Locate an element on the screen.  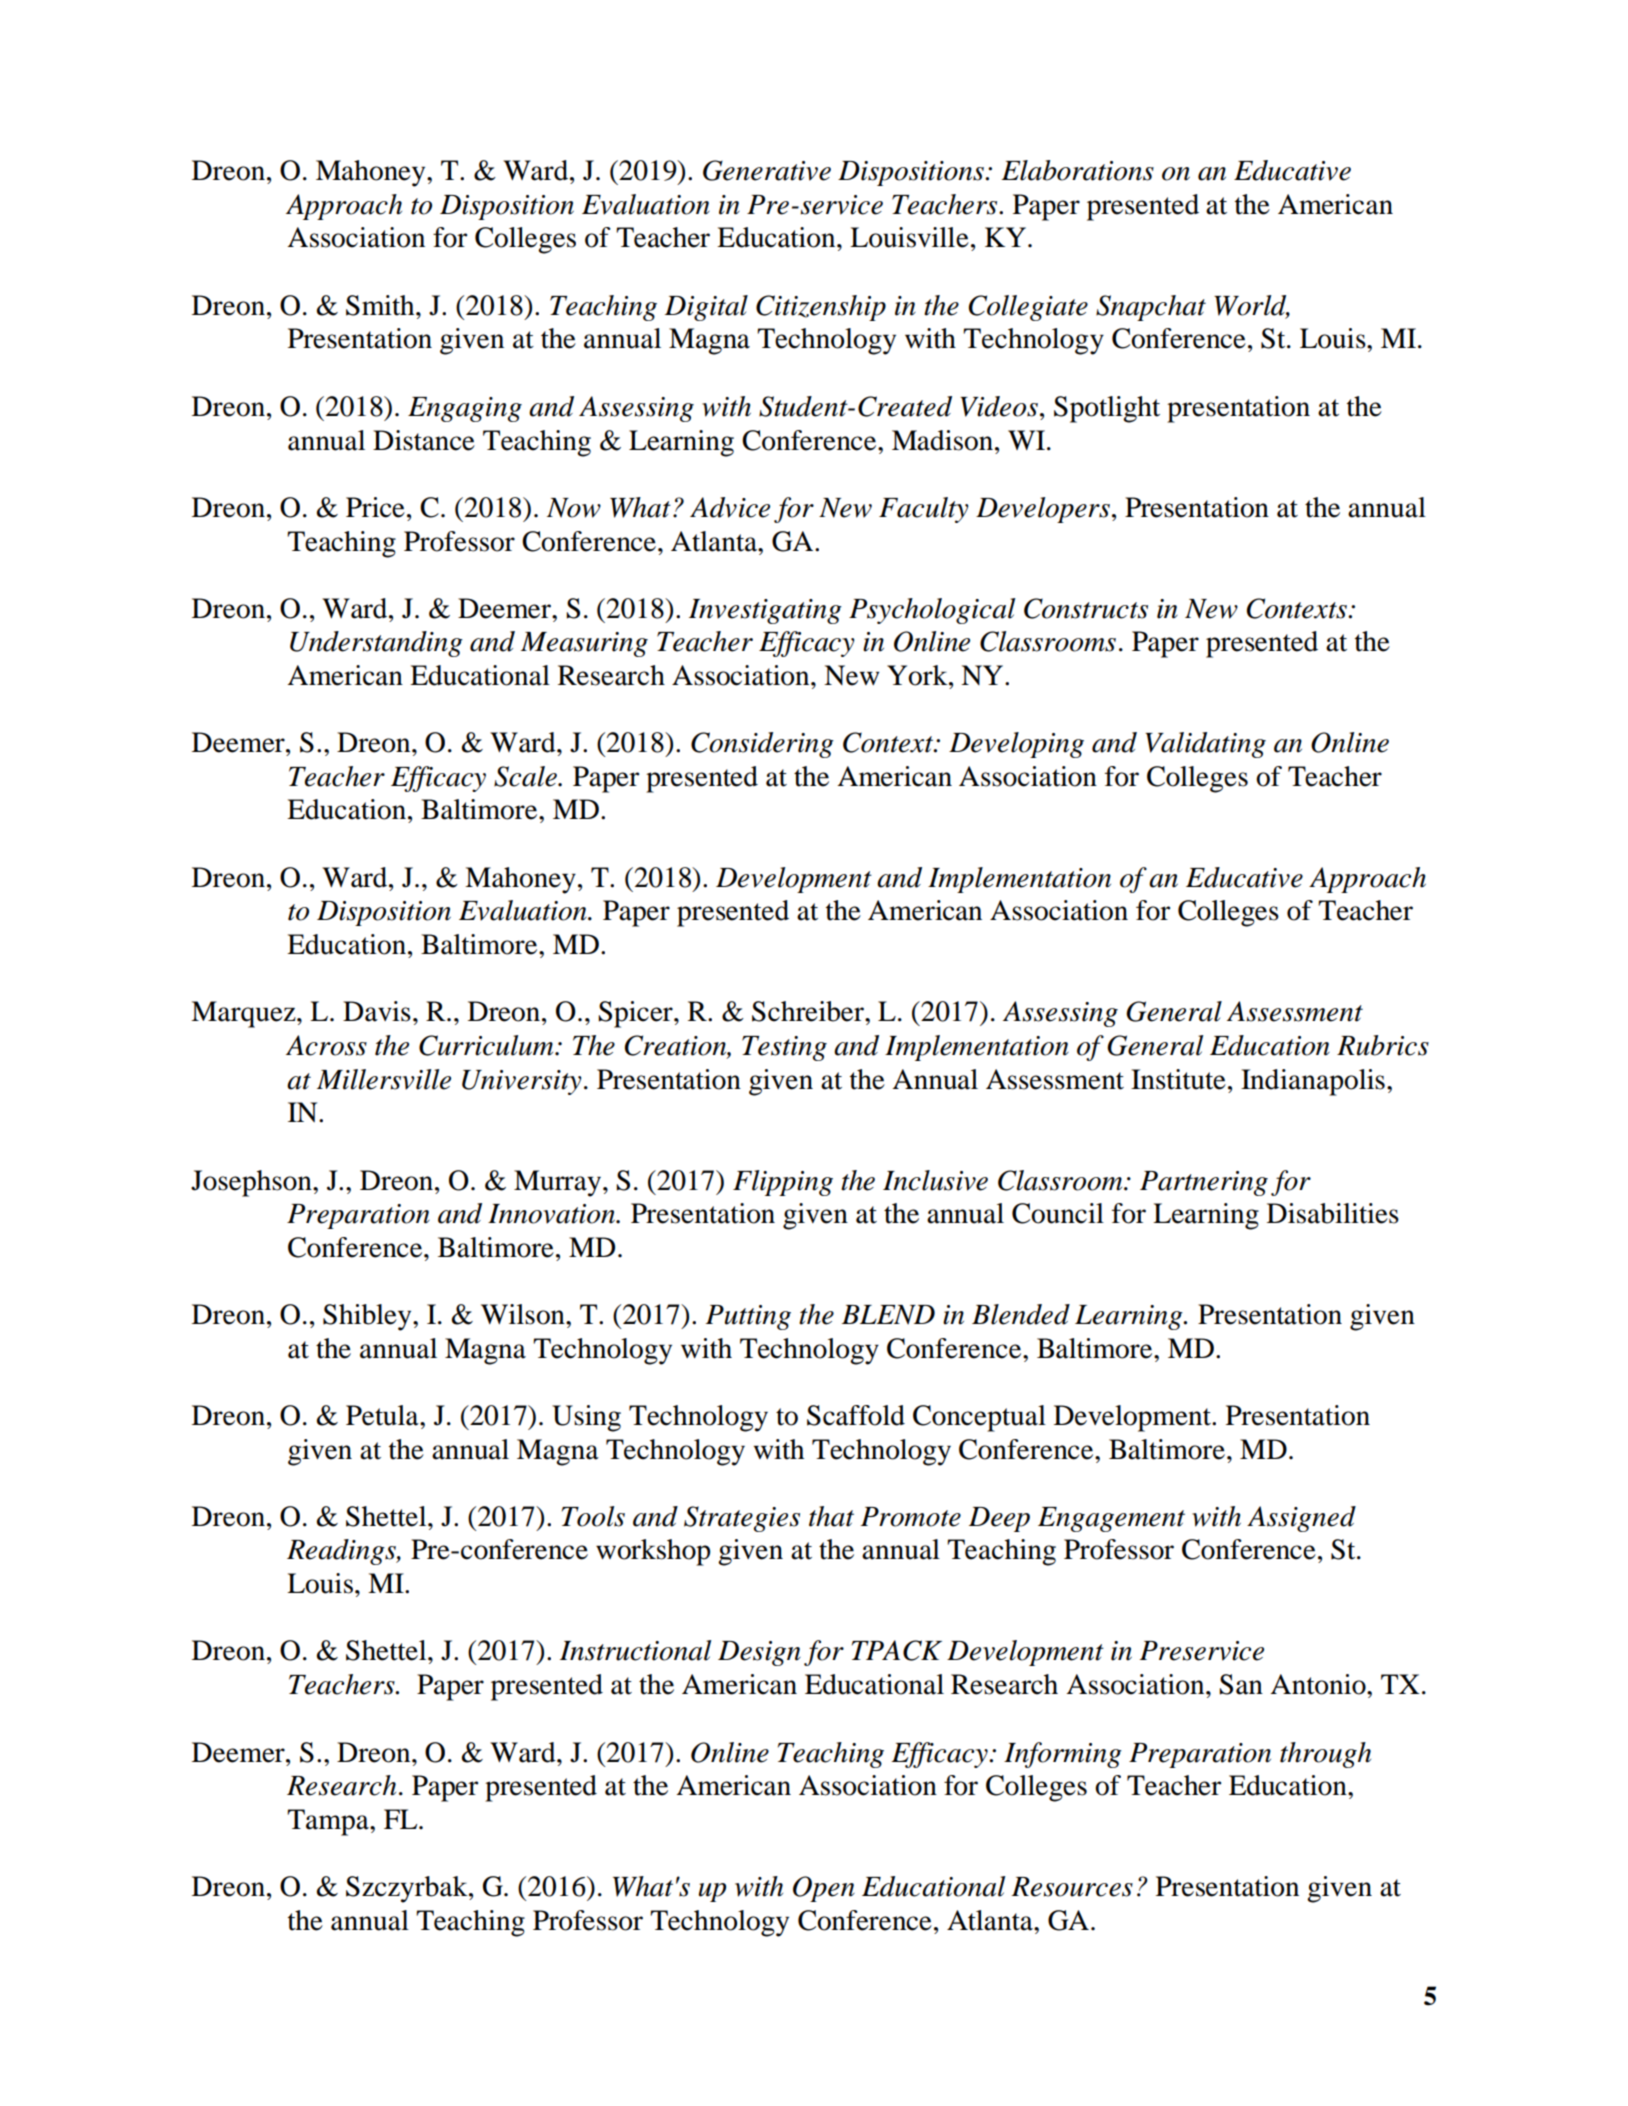
Wilson is located at coordinates (524, 1314).
